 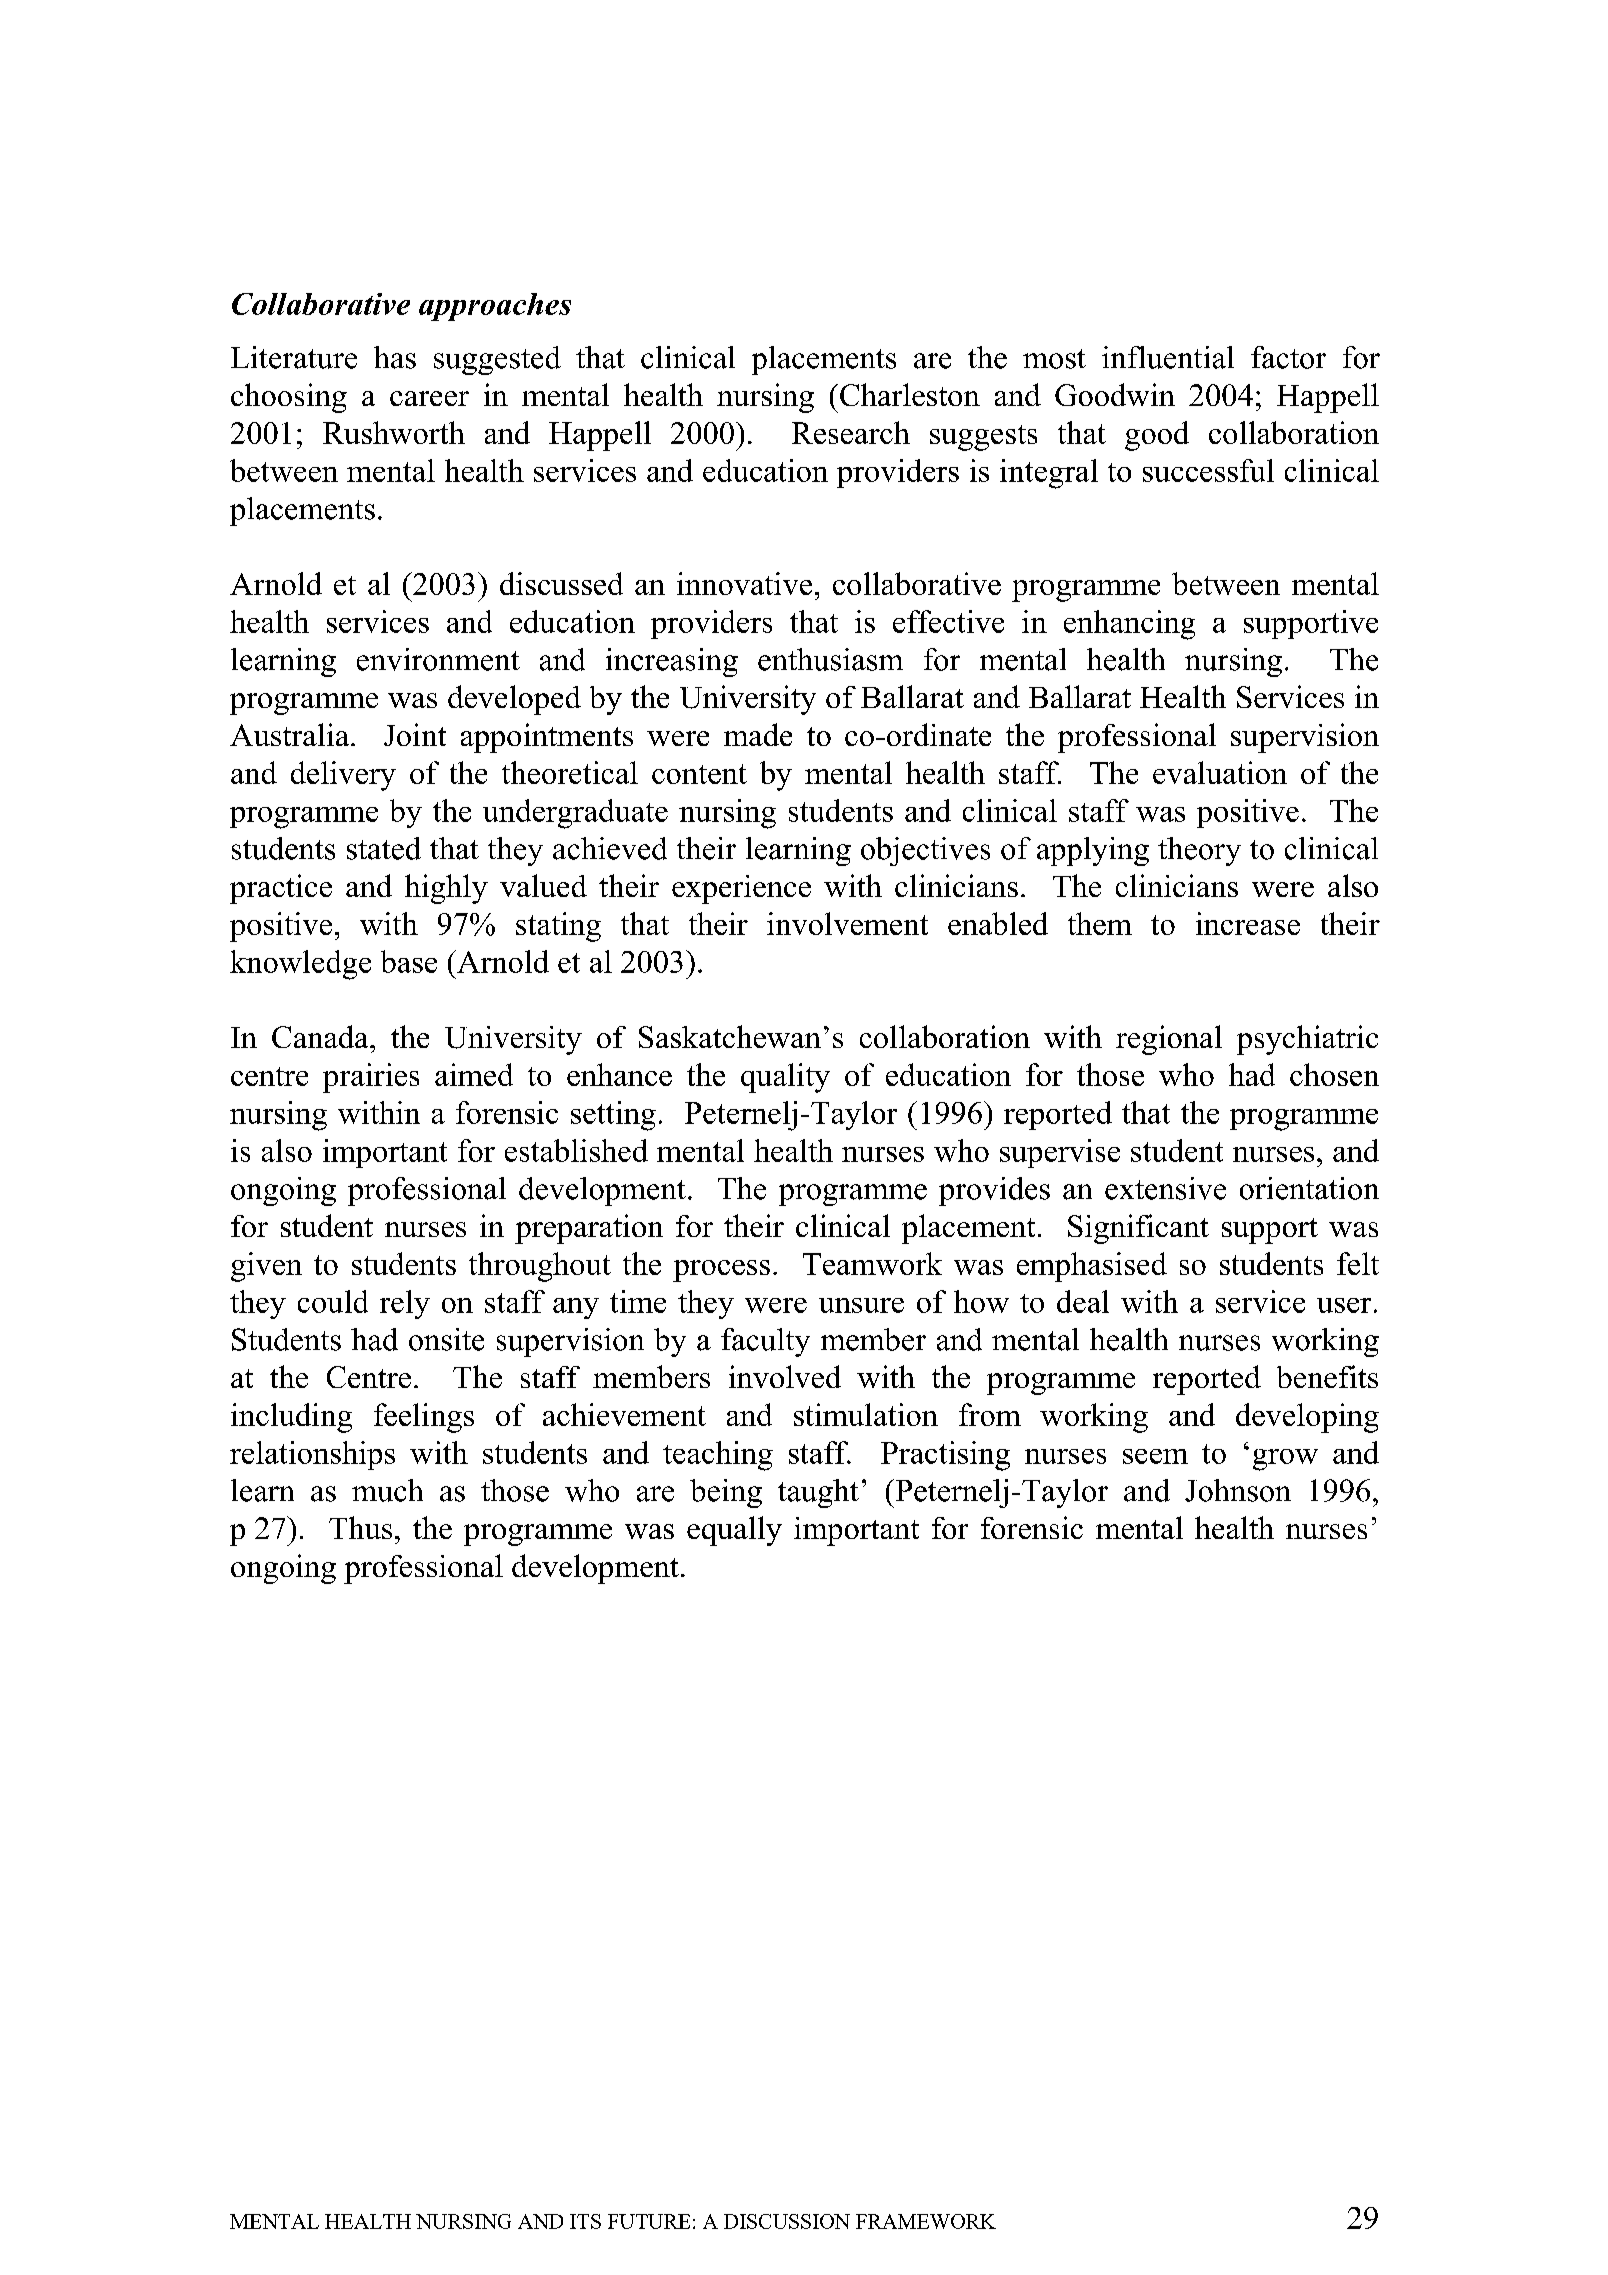 What do you see at coordinates (1248, 923) in the page?
I see `increase` at bounding box center [1248, 923].
